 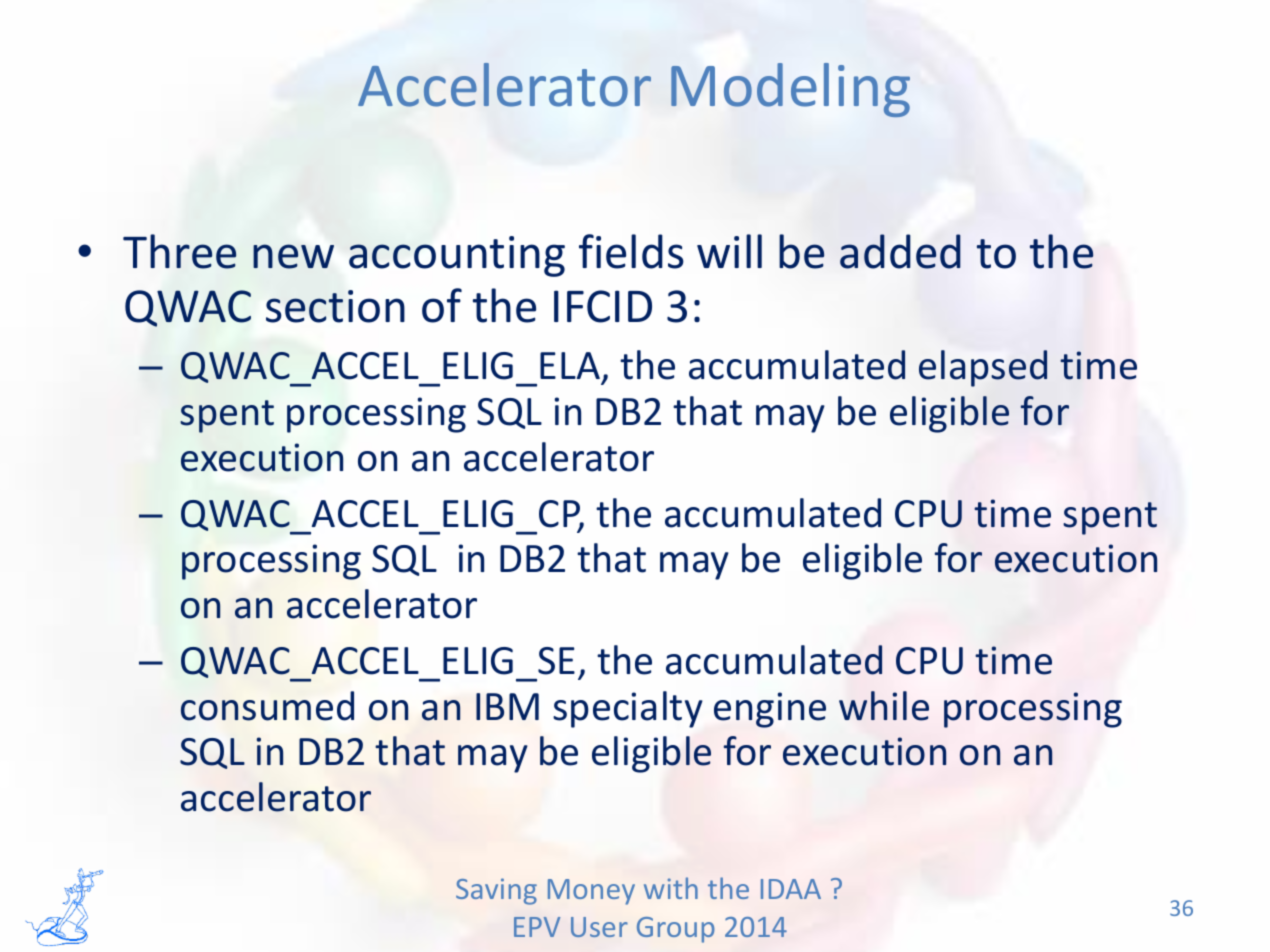 I want to click on new, so click(x=293, y=256).
